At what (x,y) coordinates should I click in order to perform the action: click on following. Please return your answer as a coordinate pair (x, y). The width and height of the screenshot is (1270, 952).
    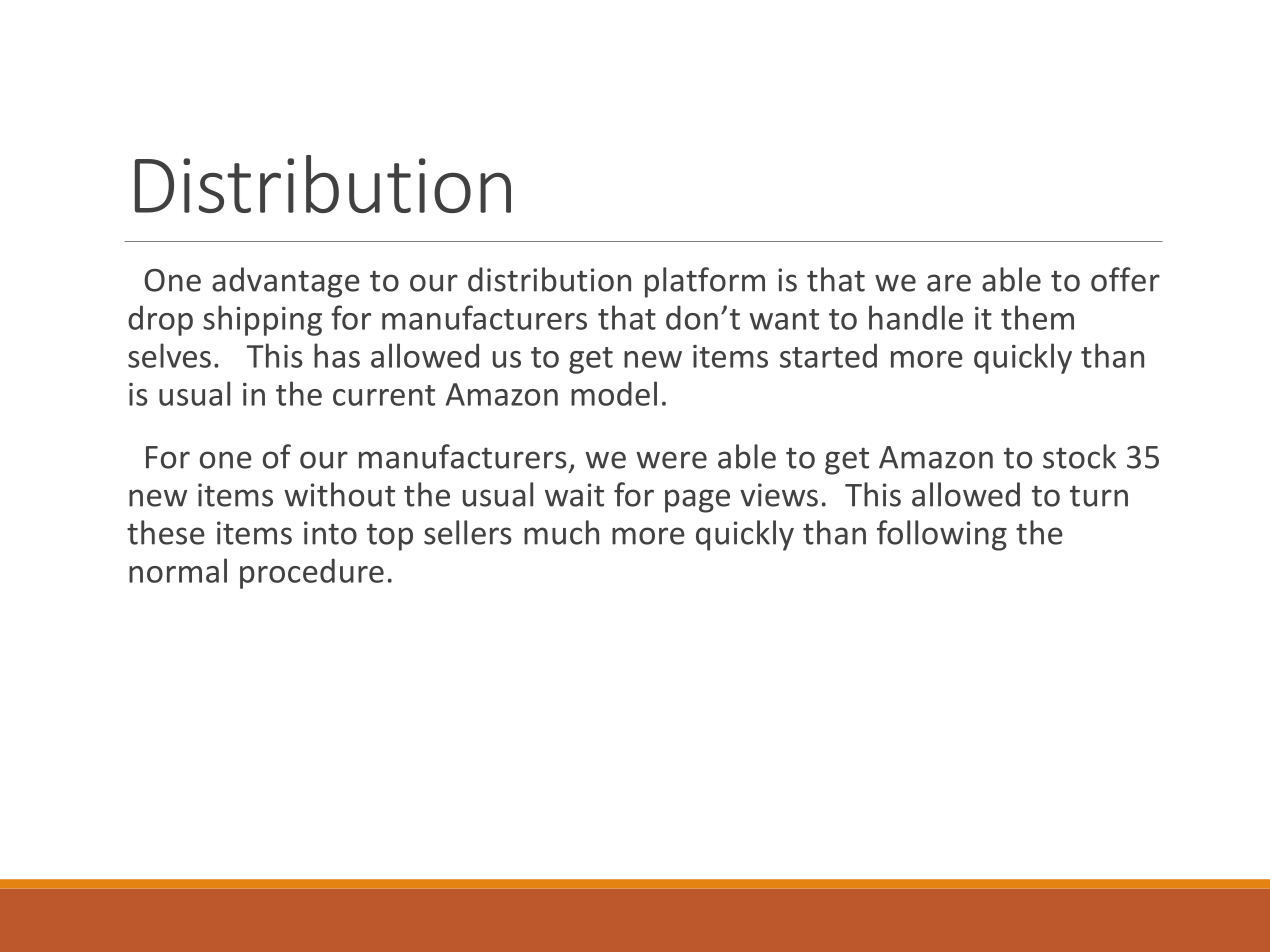
    Looking at the image, I should click on (942, 535).
